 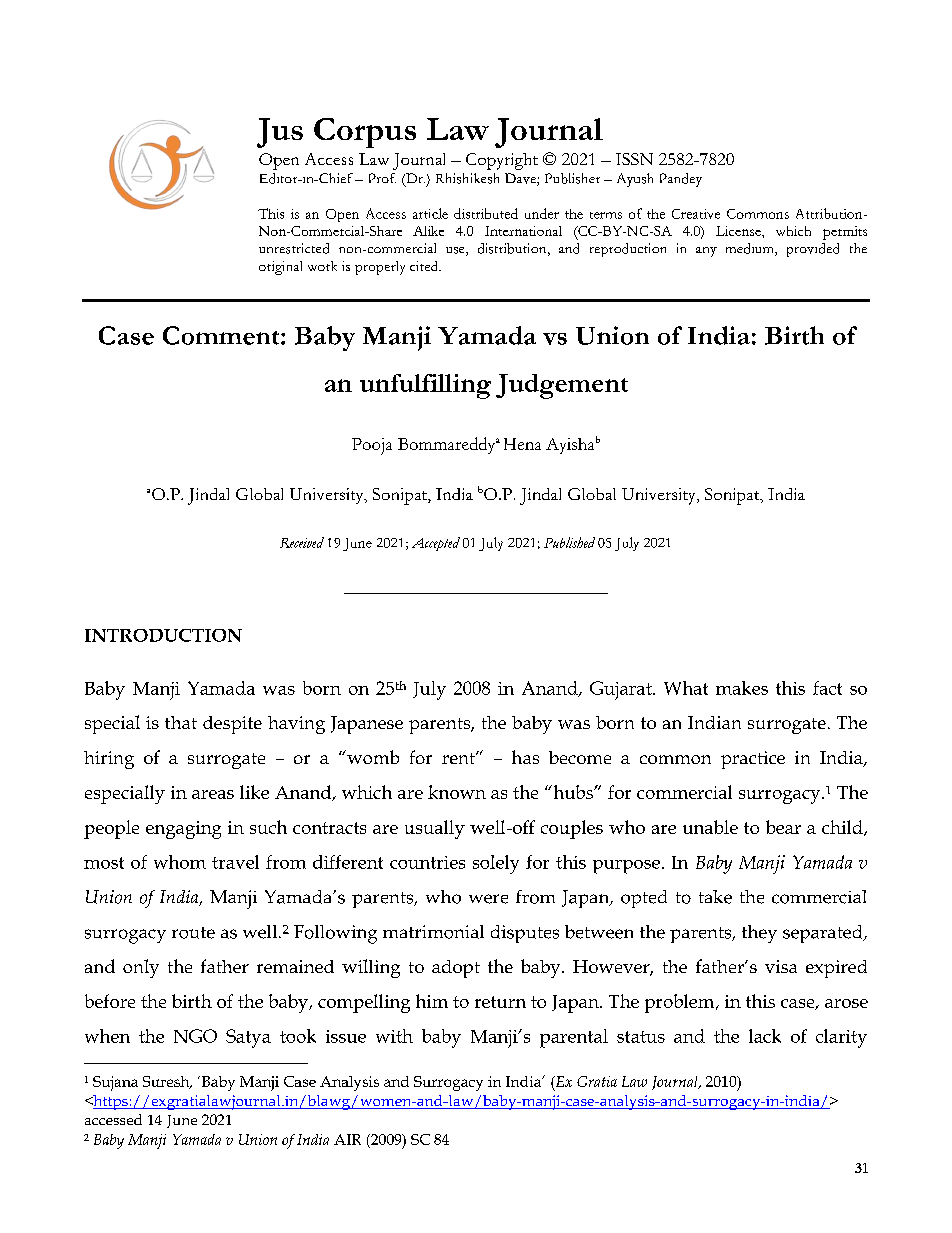 I want to click on Hena, so click(x=522, y=444).
